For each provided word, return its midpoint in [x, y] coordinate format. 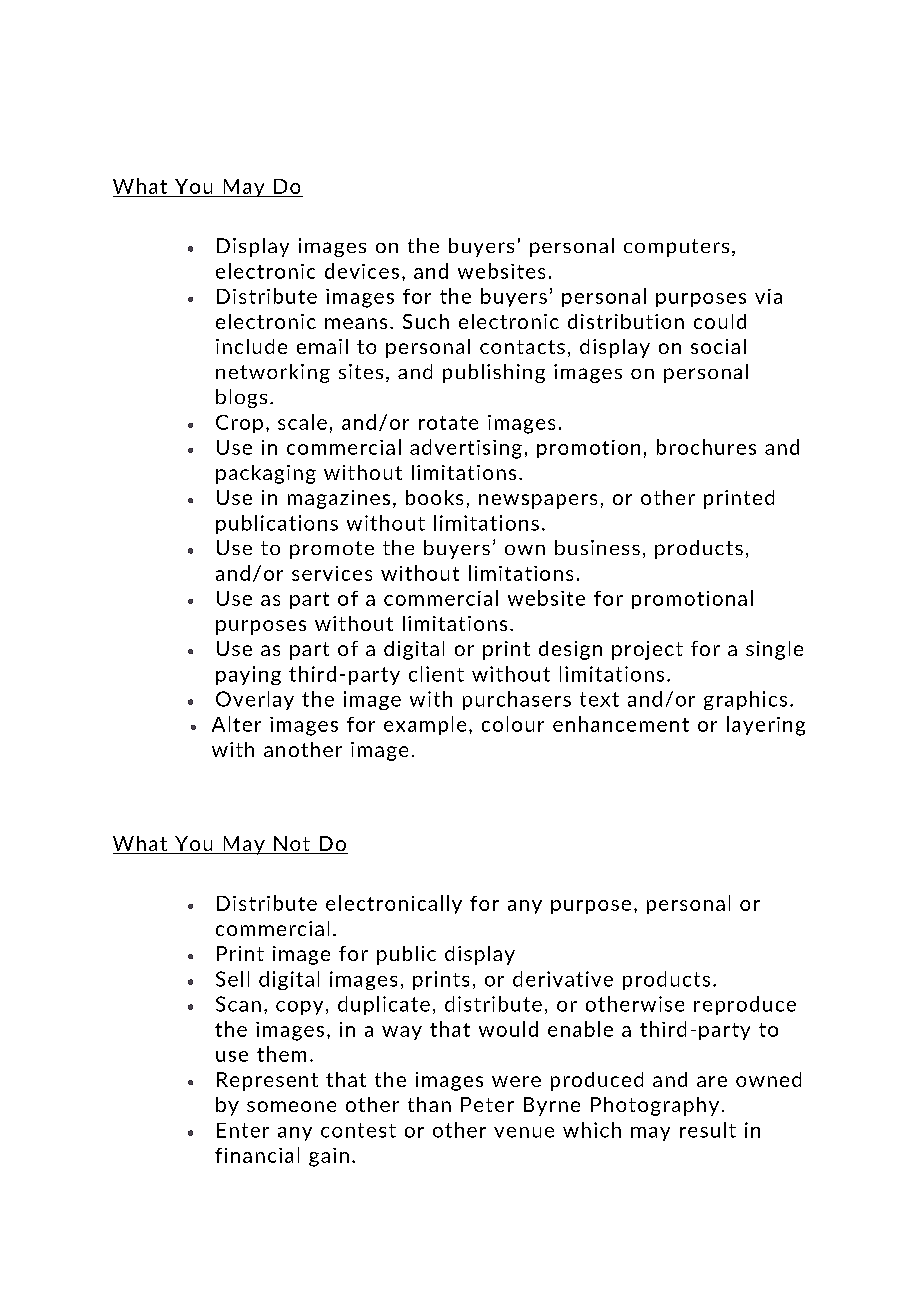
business [597, 547]
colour [513, 724]
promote [332, 550]
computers [676, 248]
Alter [236, 724]
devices [362, 271]
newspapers [538, 501]
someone [291, 1106]
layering [766, 726]
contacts [522, 347]
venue [524, 1132]
